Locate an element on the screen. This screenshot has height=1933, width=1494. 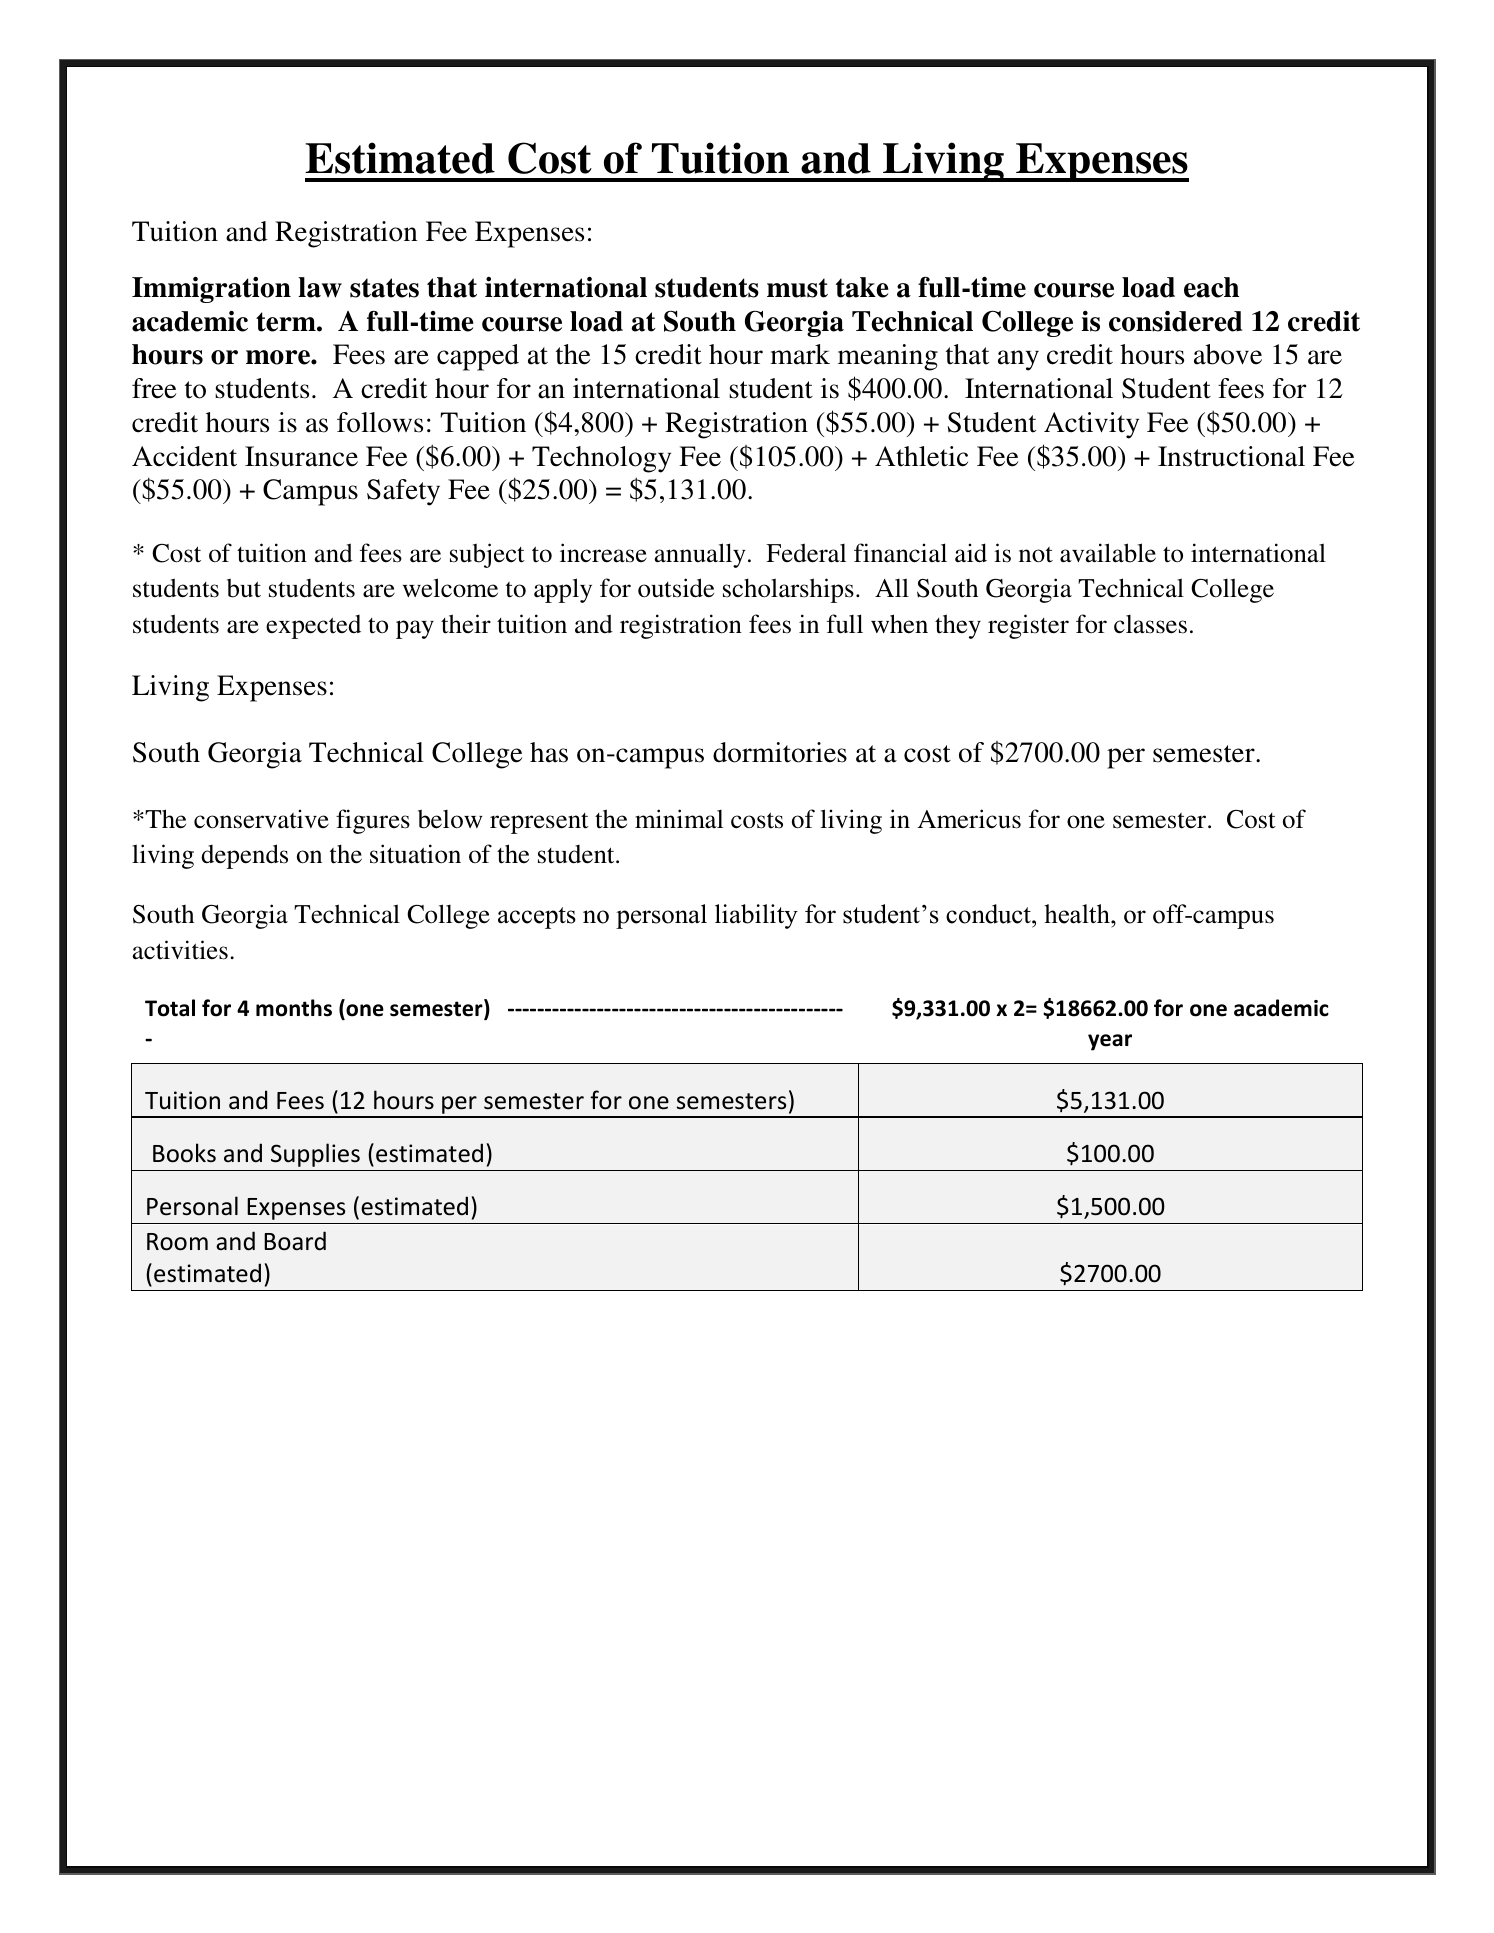
law is located at coordinates (320, 287).
